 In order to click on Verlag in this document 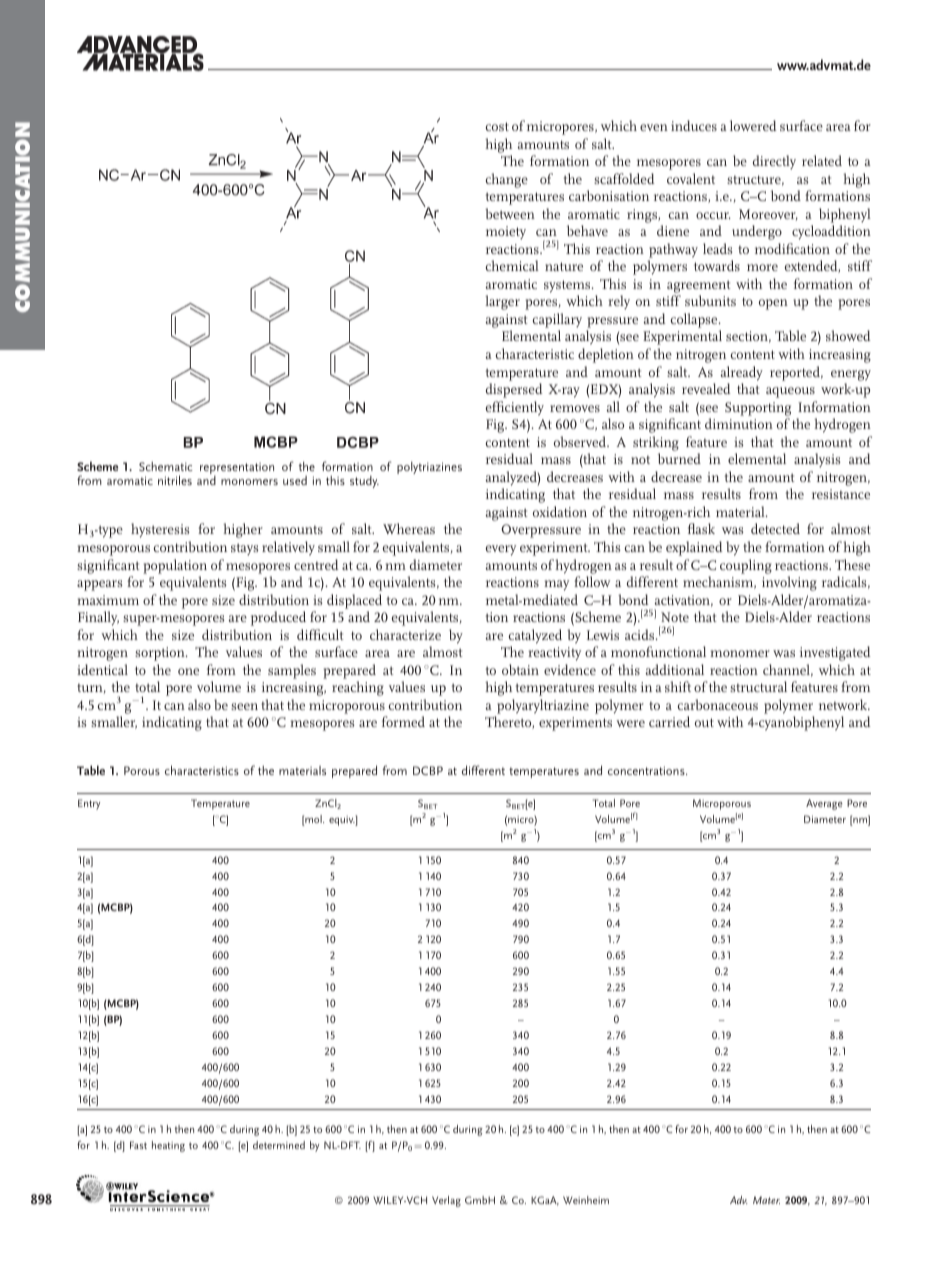, I will do `click(446, 1201)`.
